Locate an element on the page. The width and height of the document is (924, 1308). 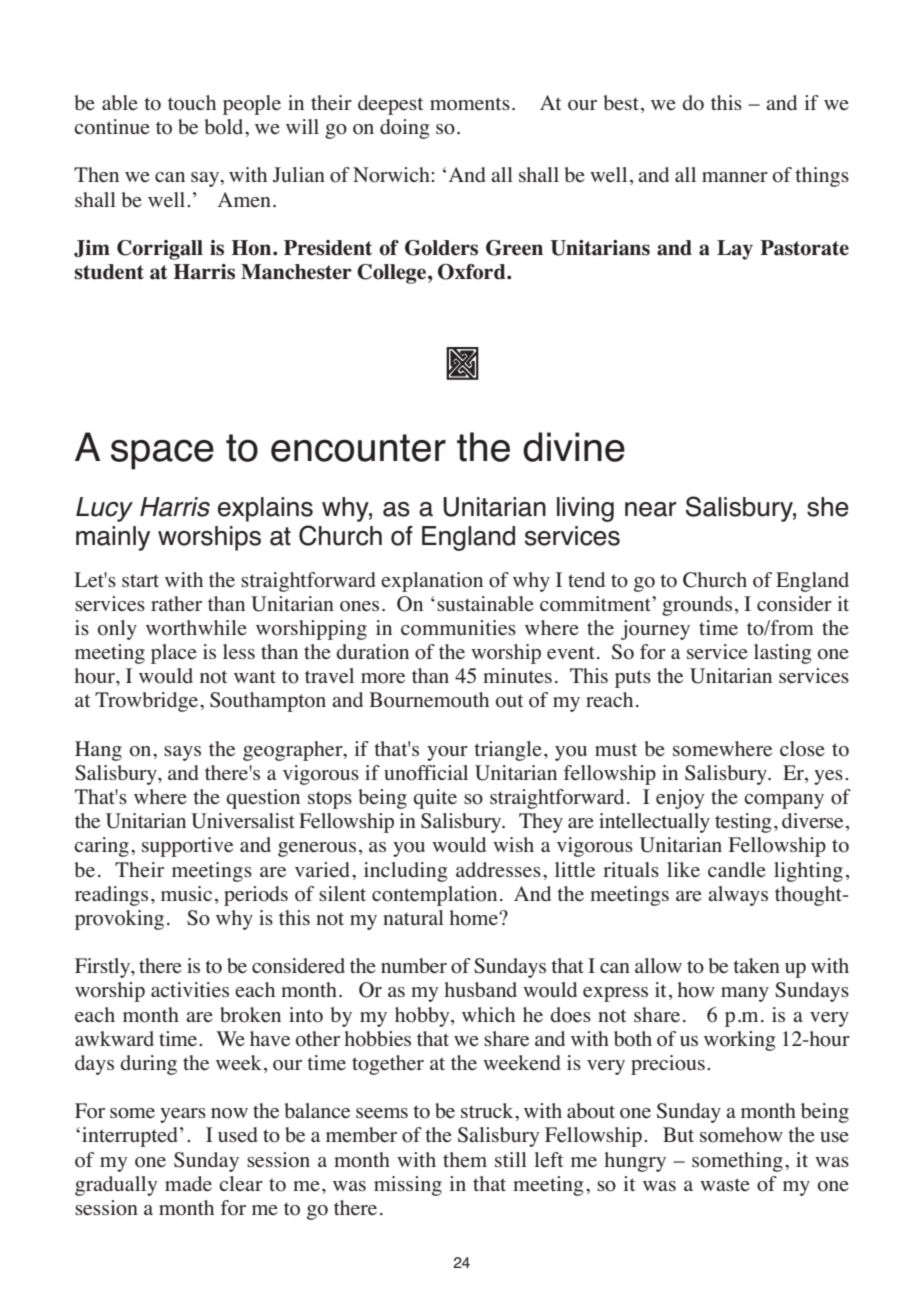
she is located at coordinates (828, 507).
